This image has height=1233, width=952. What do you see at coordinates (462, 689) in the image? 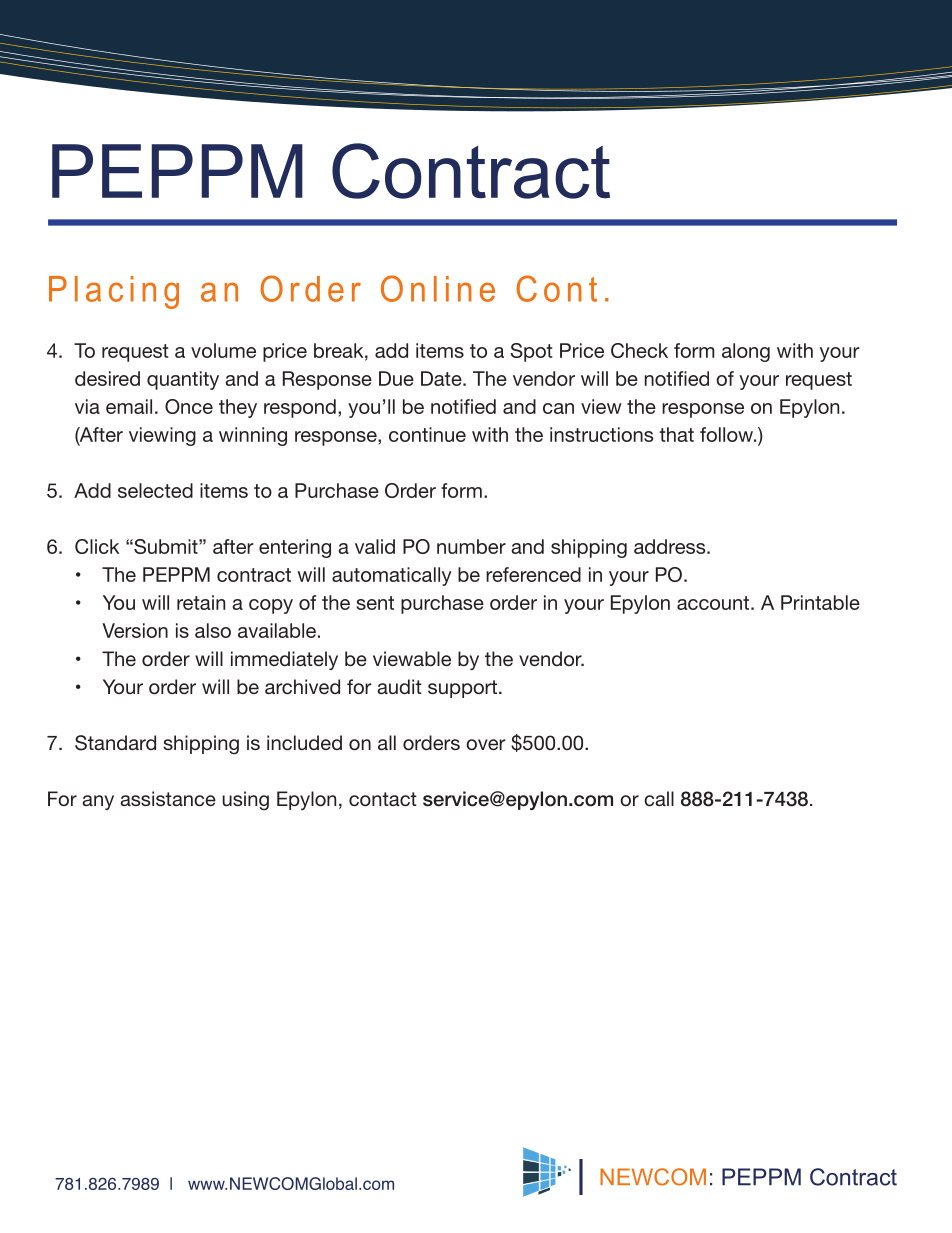
I see `support` at bounding box center [462, 689].
